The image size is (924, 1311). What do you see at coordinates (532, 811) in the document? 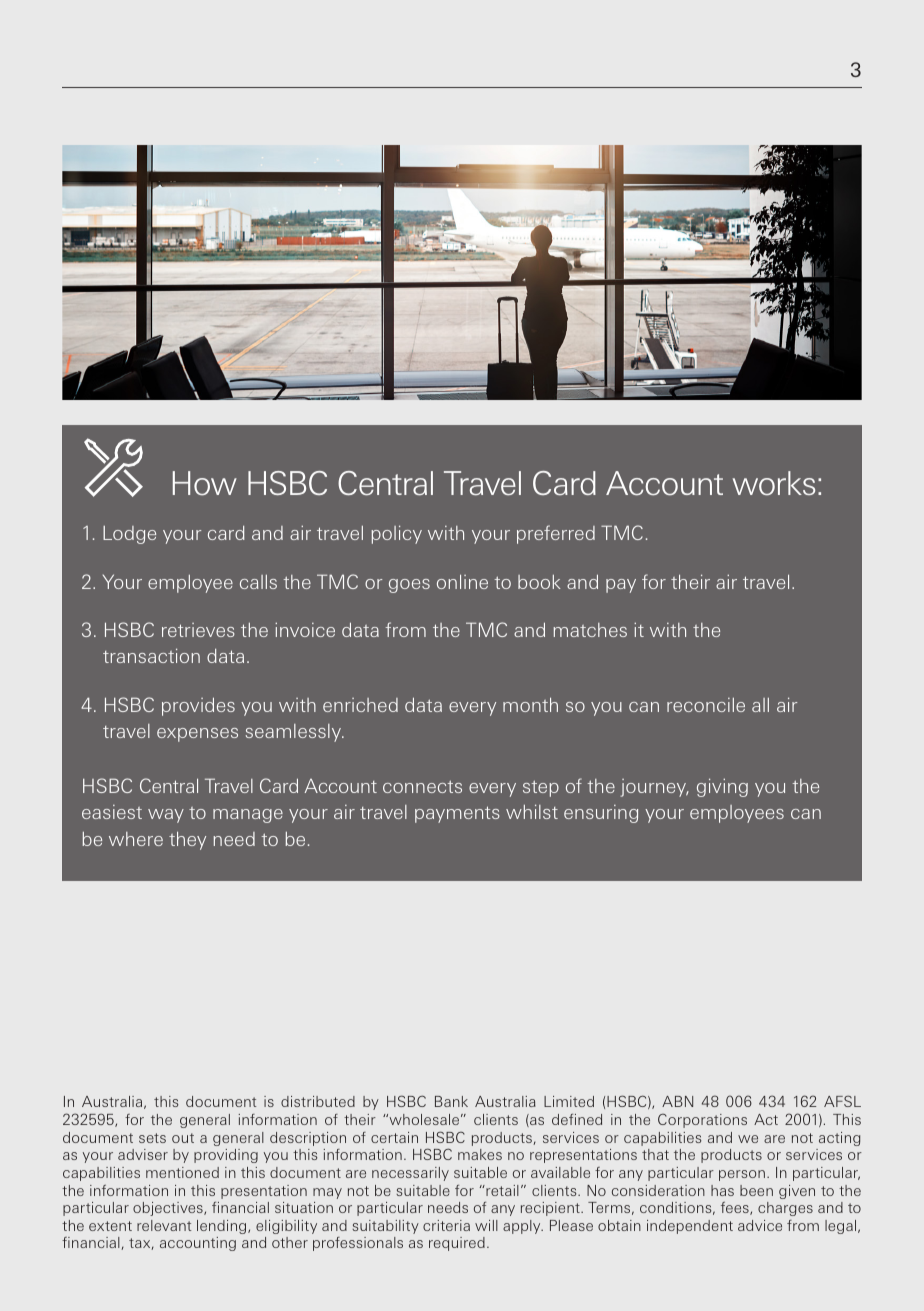
I see `whilst` at bounding box center [532, 811].
